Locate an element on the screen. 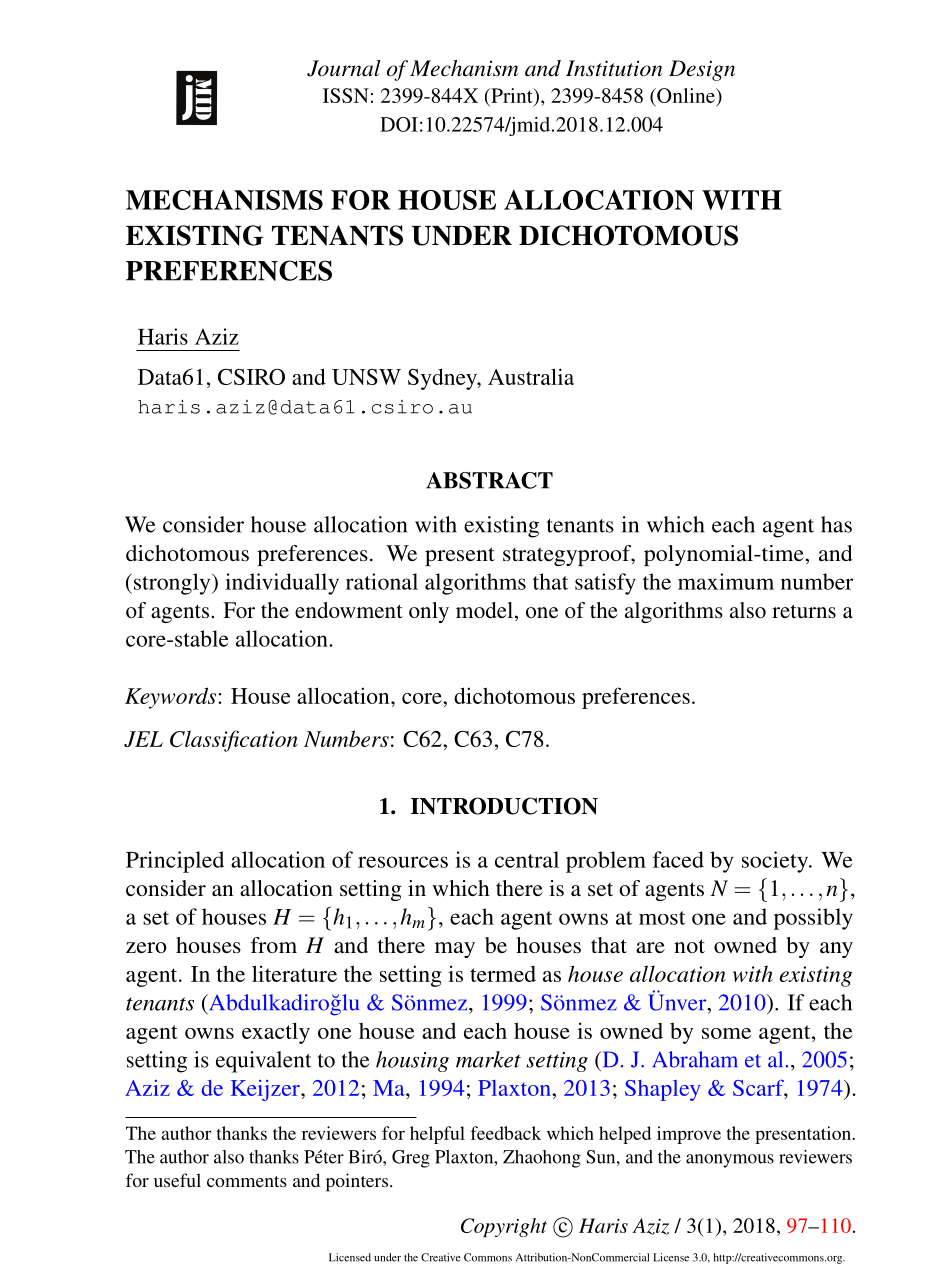 This screenshot has width=951, height=1288. comments is located at coordinates (247, 1181).
